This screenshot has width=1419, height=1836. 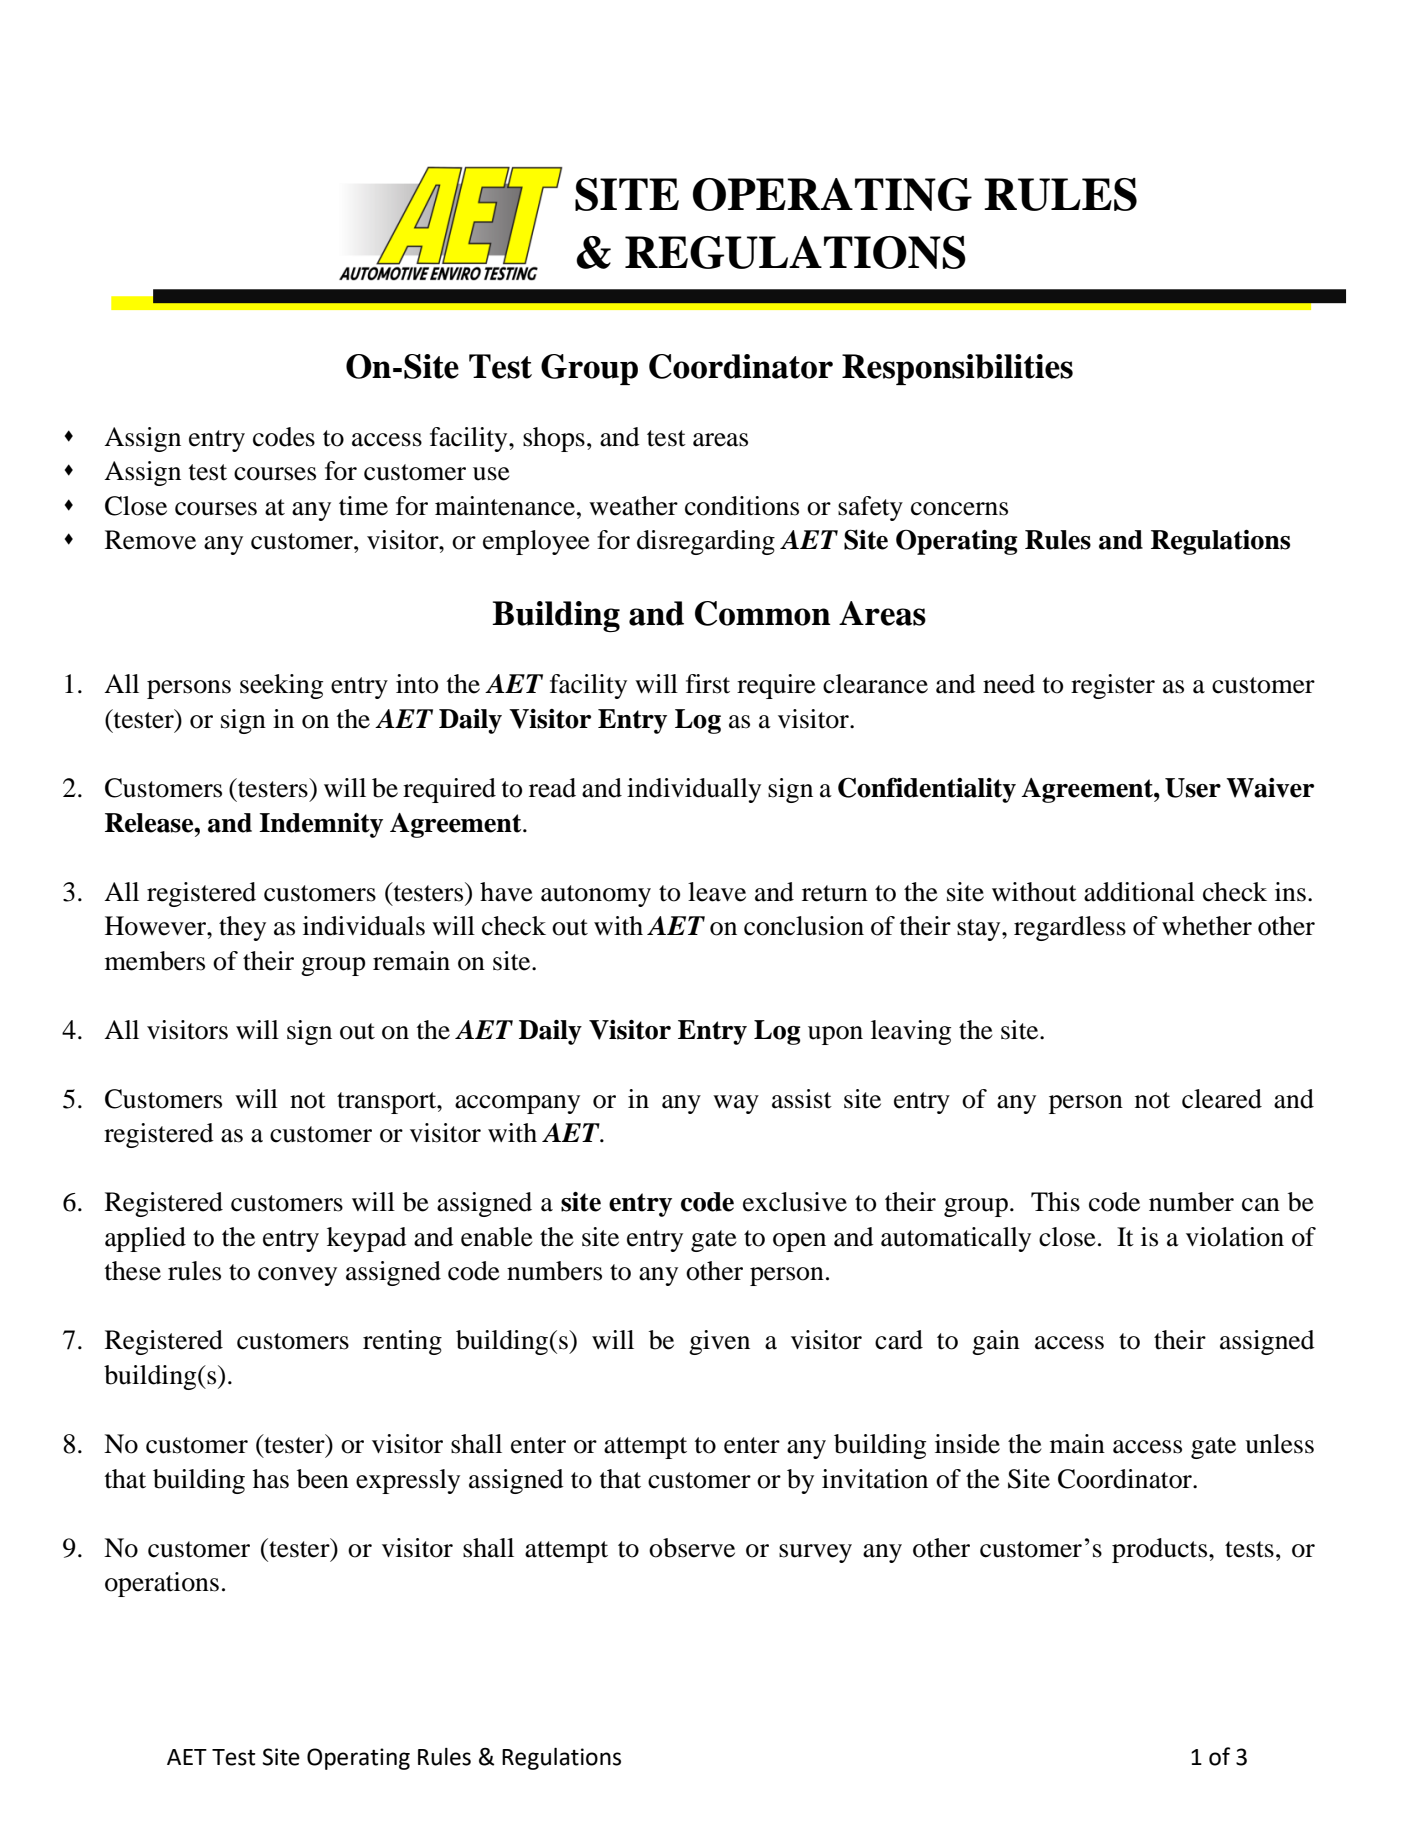 I want to click on operations, so click(x=162, y=1584).
